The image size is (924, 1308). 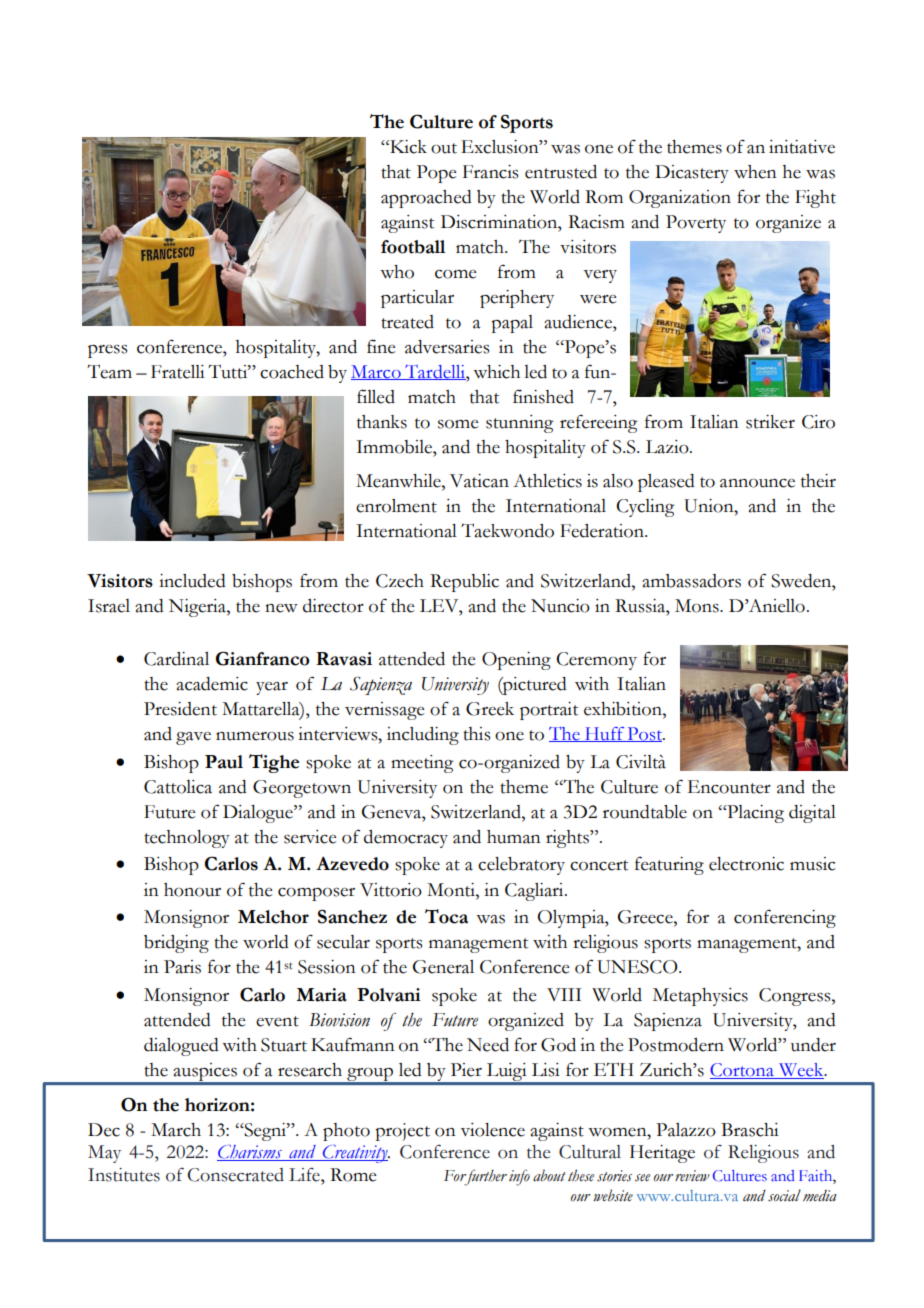 What do you see at coordinates (192, 581) in the screenshot?
I see `included` at bounding box center [192, 581].
